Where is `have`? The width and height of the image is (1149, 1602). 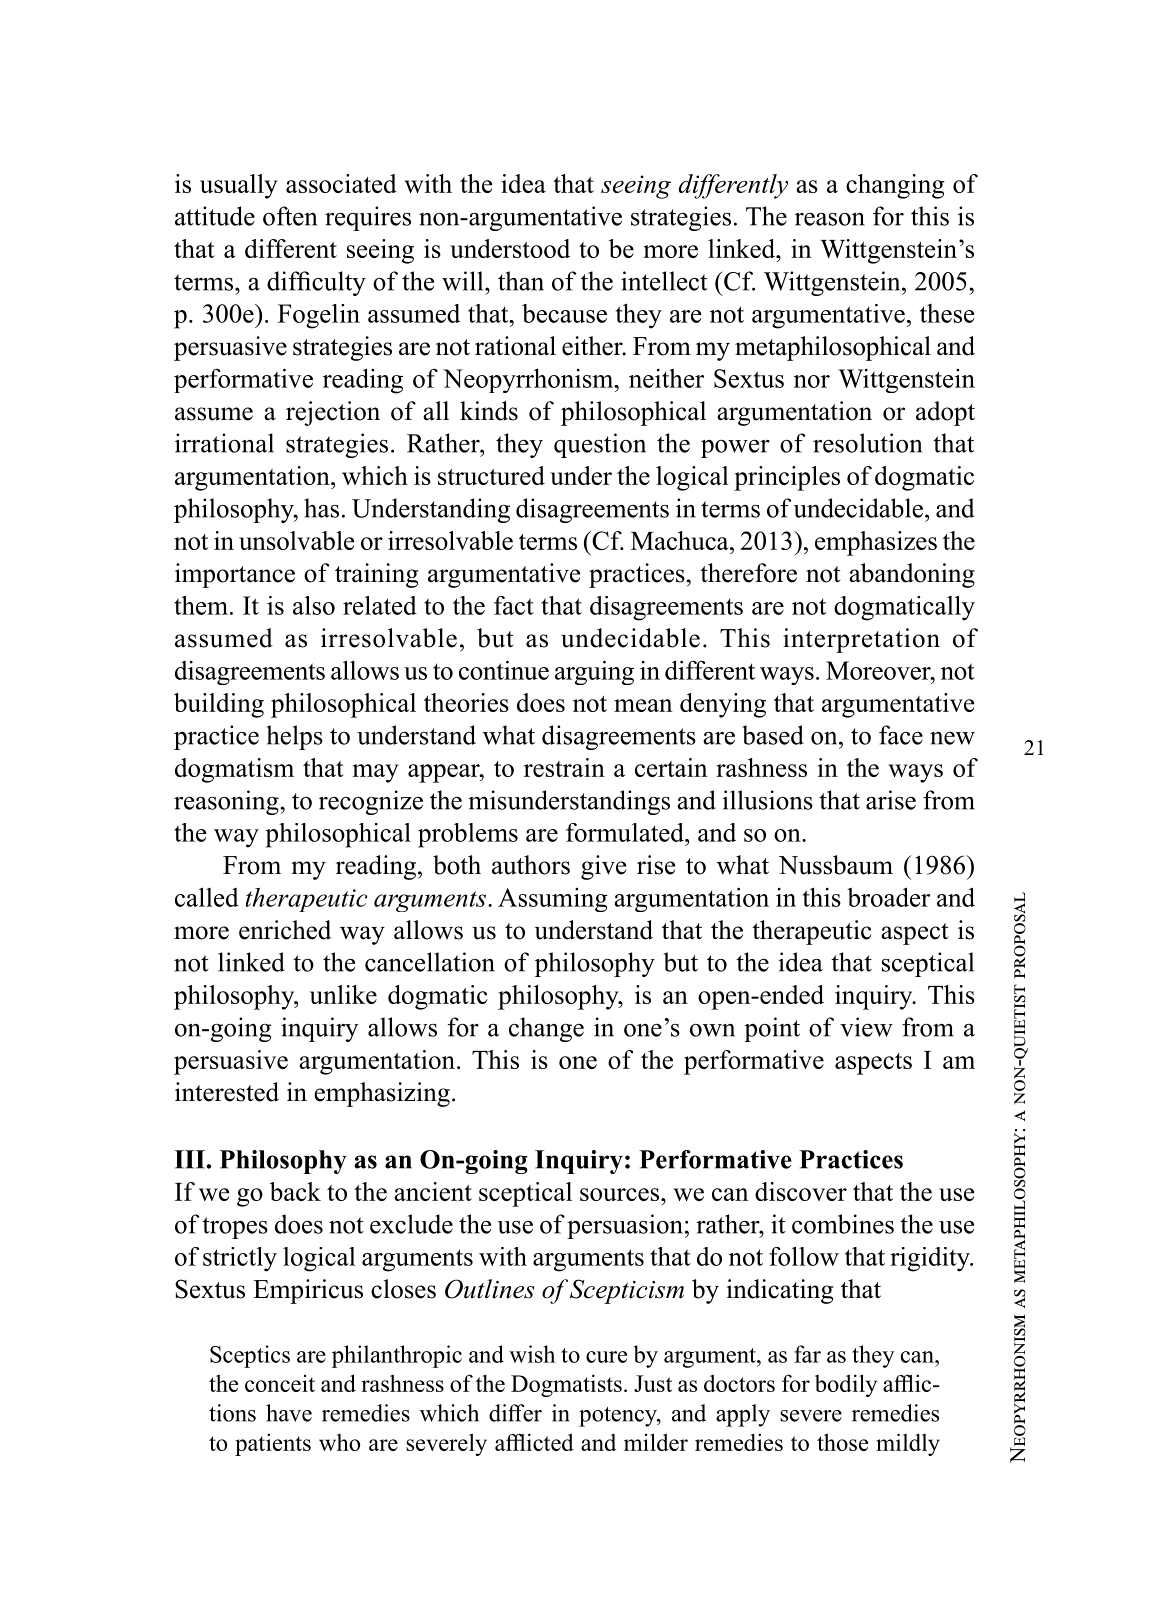
have is located at coordinates (289, 1413).
